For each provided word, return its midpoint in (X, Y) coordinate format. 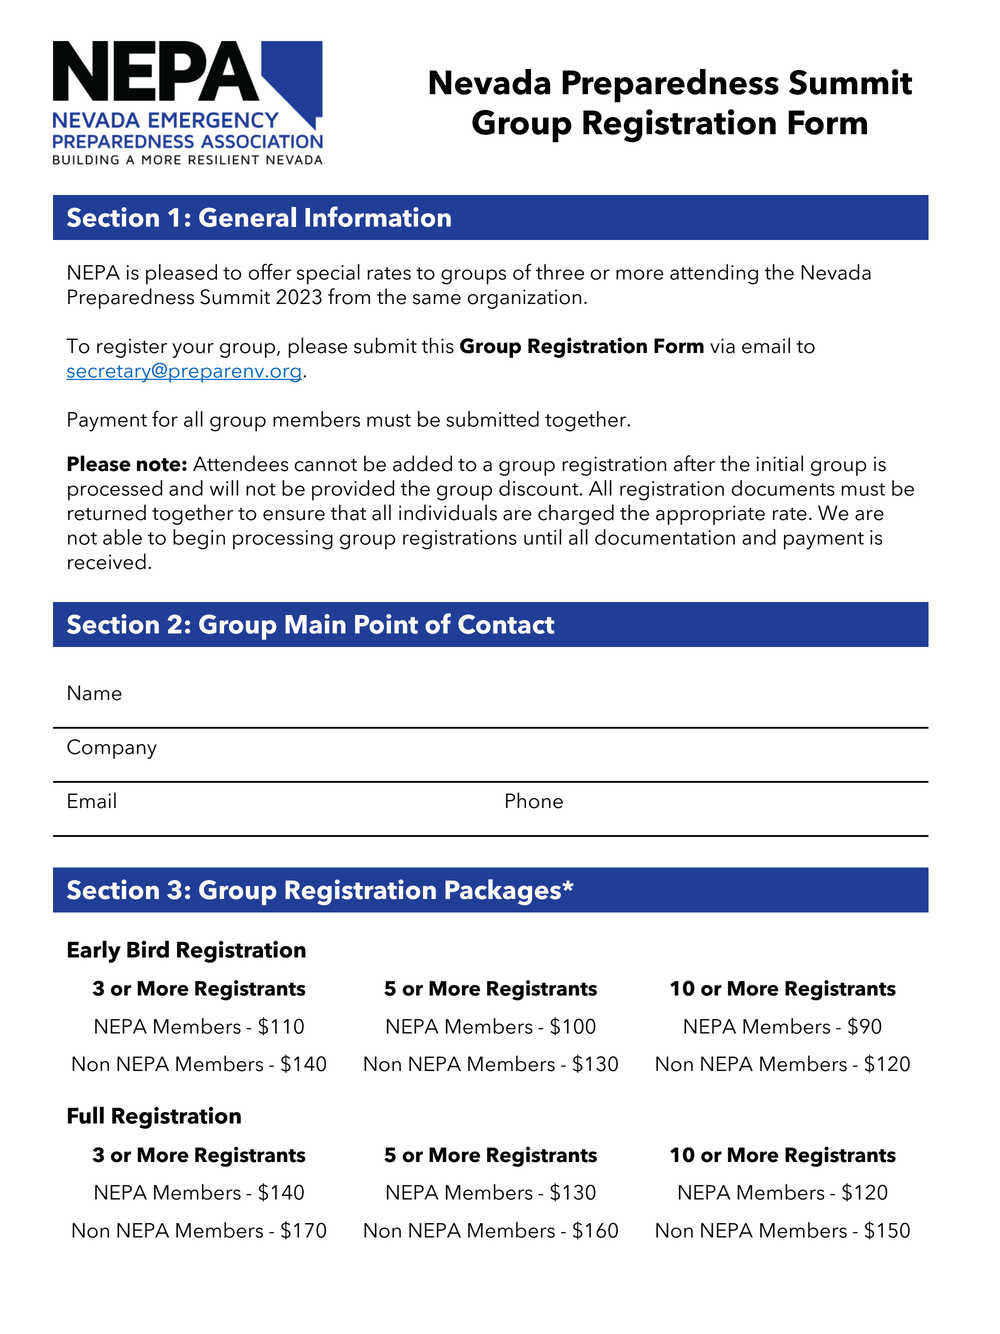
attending (714, 274)
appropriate (710, 515)
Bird (148, 949)
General (247, 217)
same (437, 299)
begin (199, 539)
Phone (534, 800)
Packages (504, 892)
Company (112, 749)
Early (94, 951)
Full (86, 1115)
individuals (448, 512)
